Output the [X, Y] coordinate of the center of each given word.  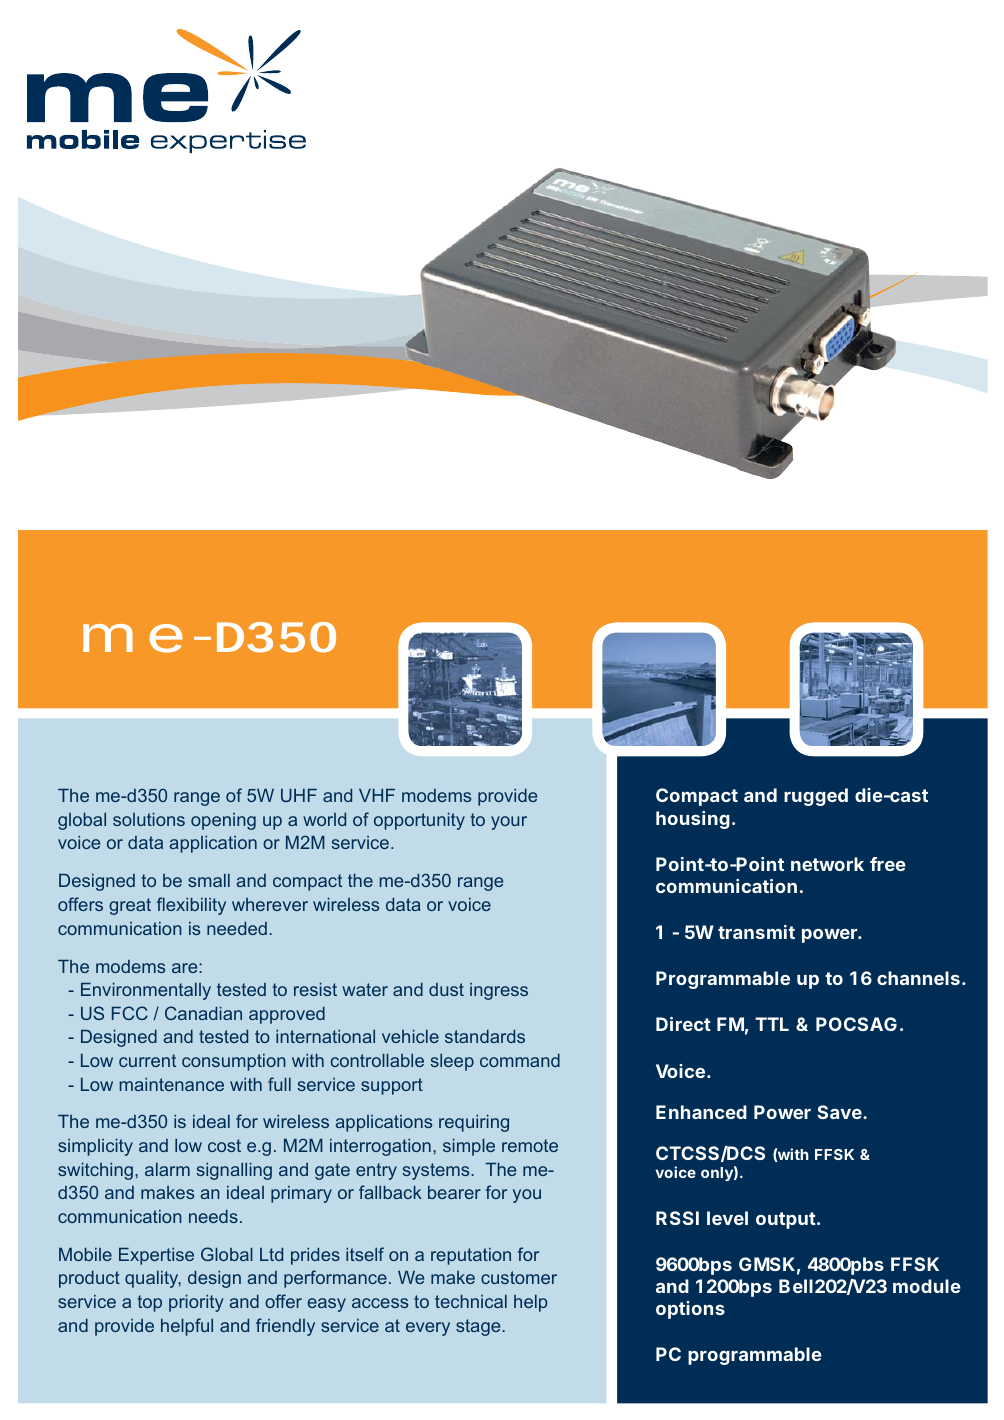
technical [471, 1301]
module [927, 1286]
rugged [816, 797]
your [509, 823]
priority [196, 1303]
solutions [149, 819]
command [520, 1060]
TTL [772, 1024]
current [147, 1060]
